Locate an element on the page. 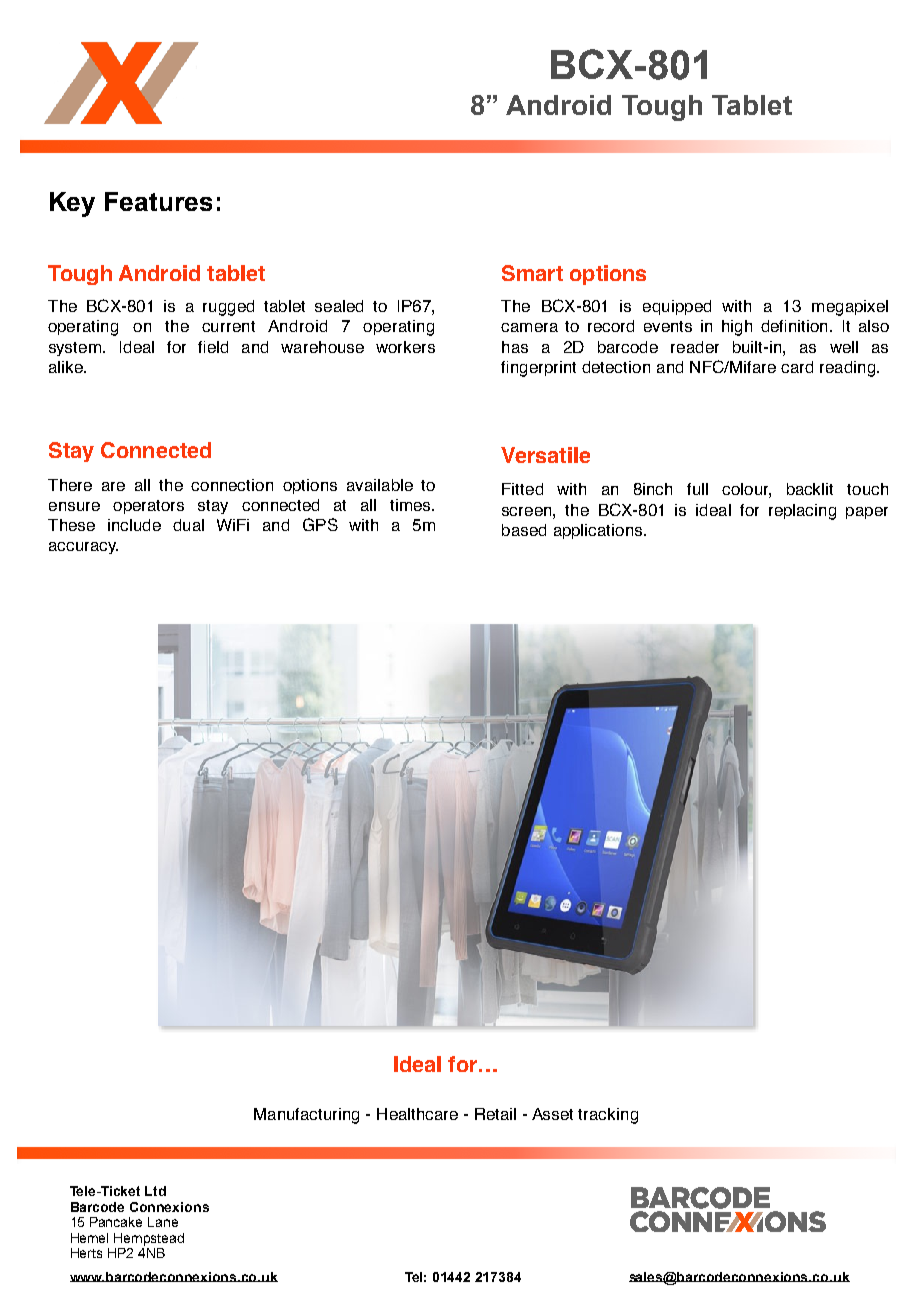 The height and width of the document is (1308, 924). megapixel is located at coordinates (850, 308).
